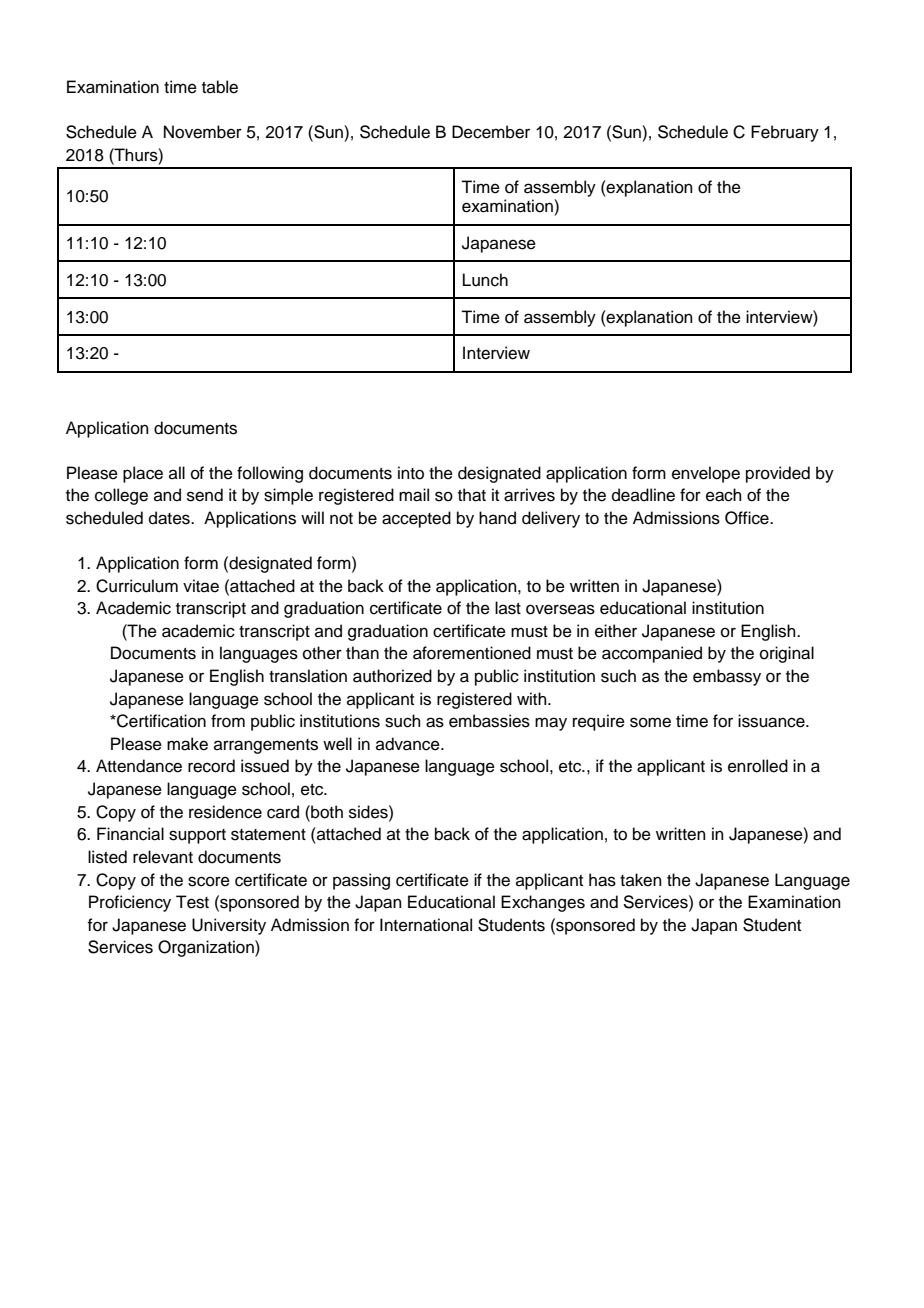  I want to click on Lunch, so click(485, 280).
